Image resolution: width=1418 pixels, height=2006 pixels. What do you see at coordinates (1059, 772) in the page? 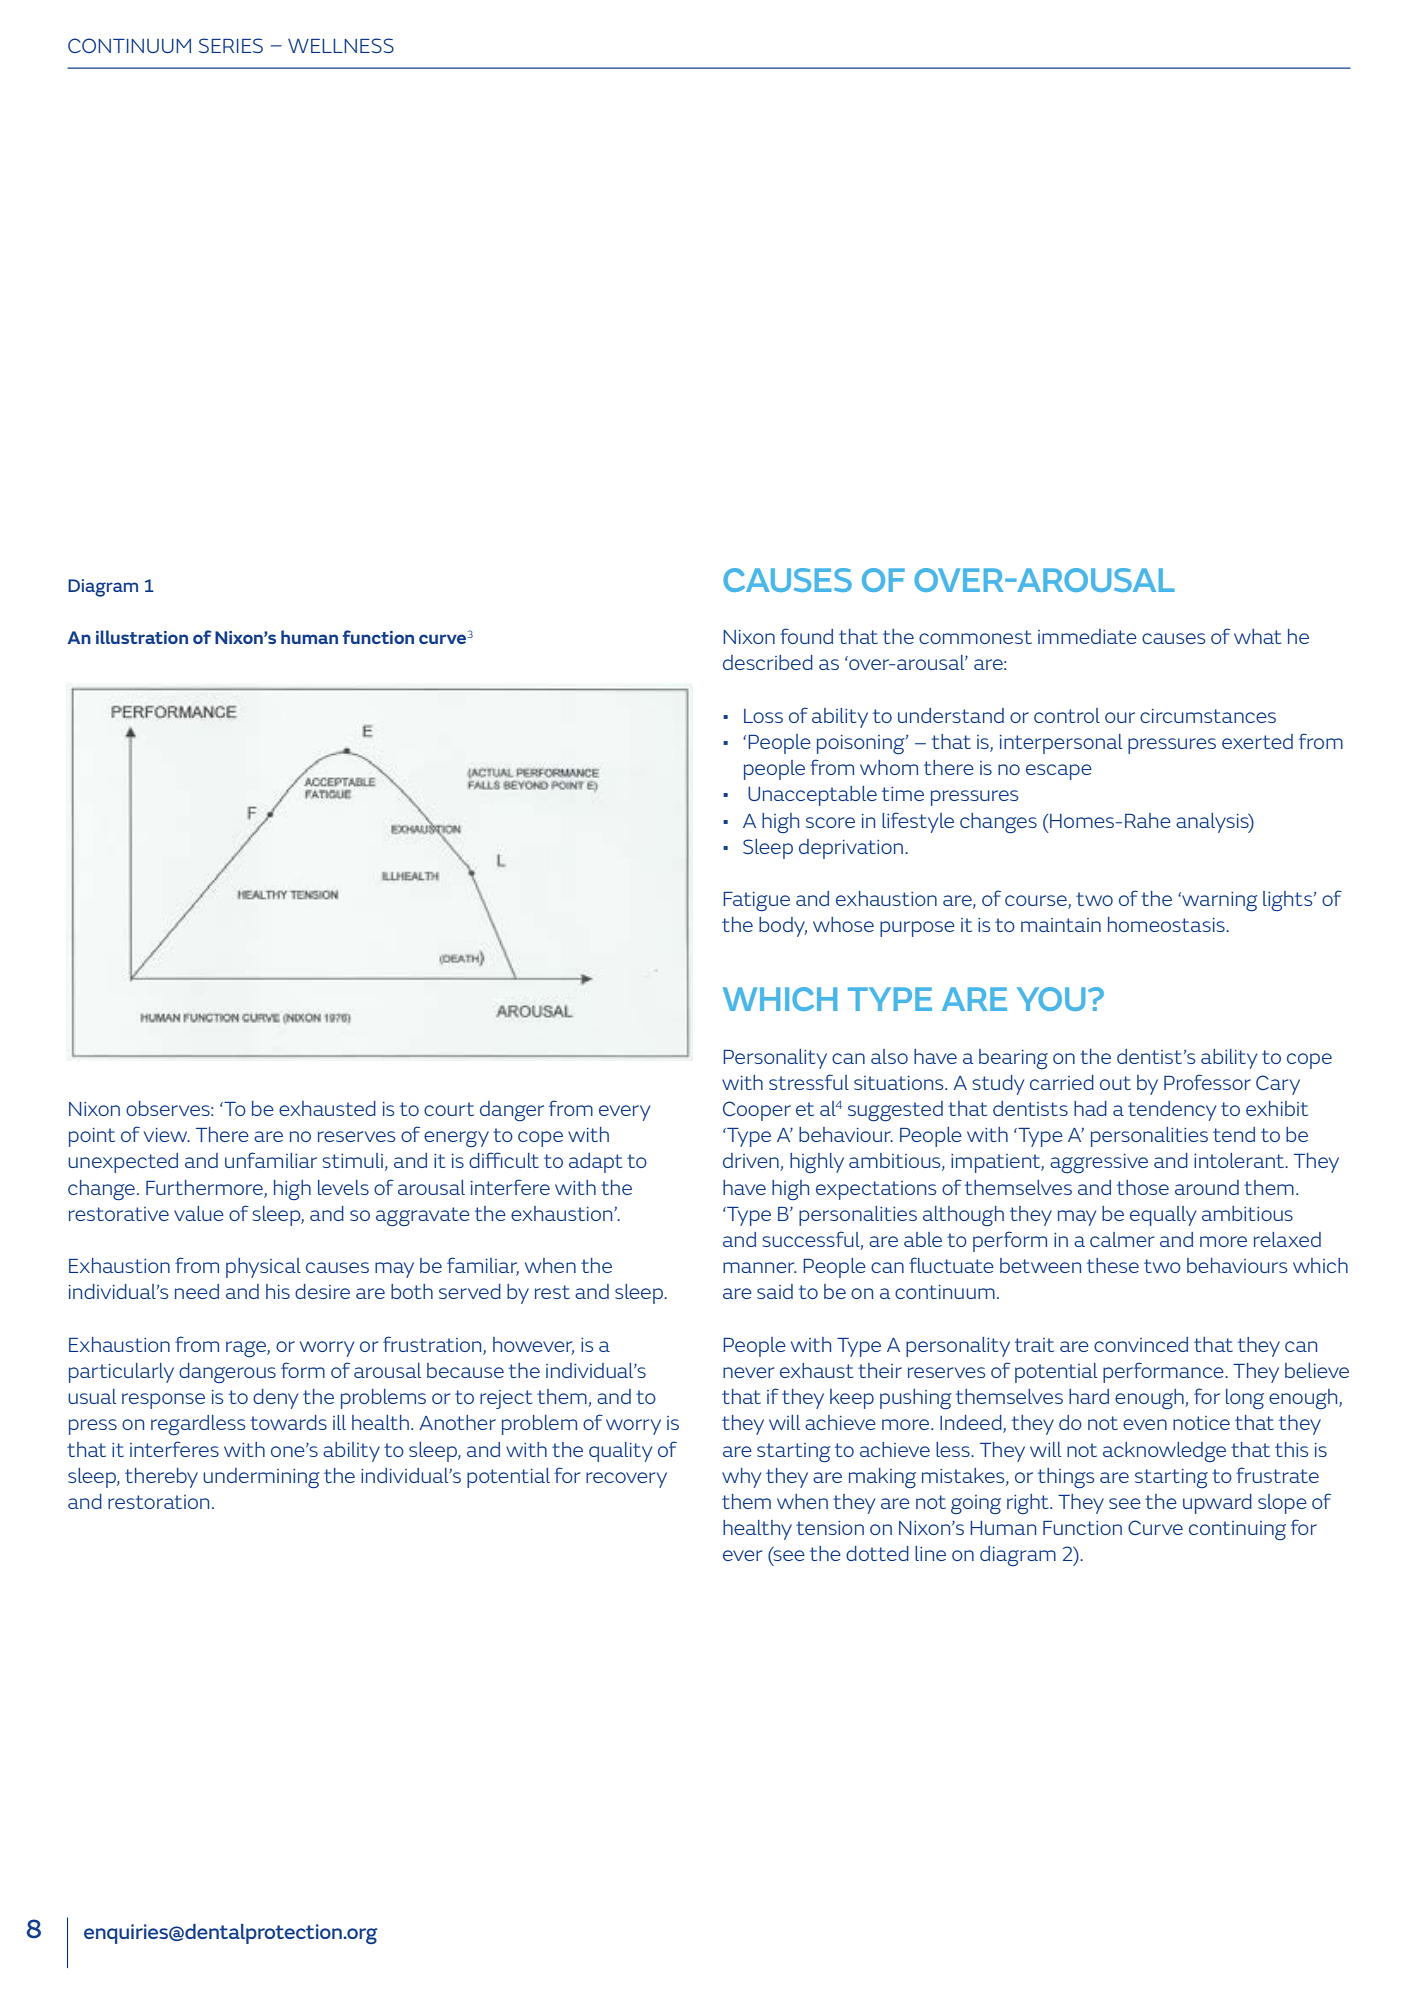
I see `escape` at bounding box center [1059, 772].
